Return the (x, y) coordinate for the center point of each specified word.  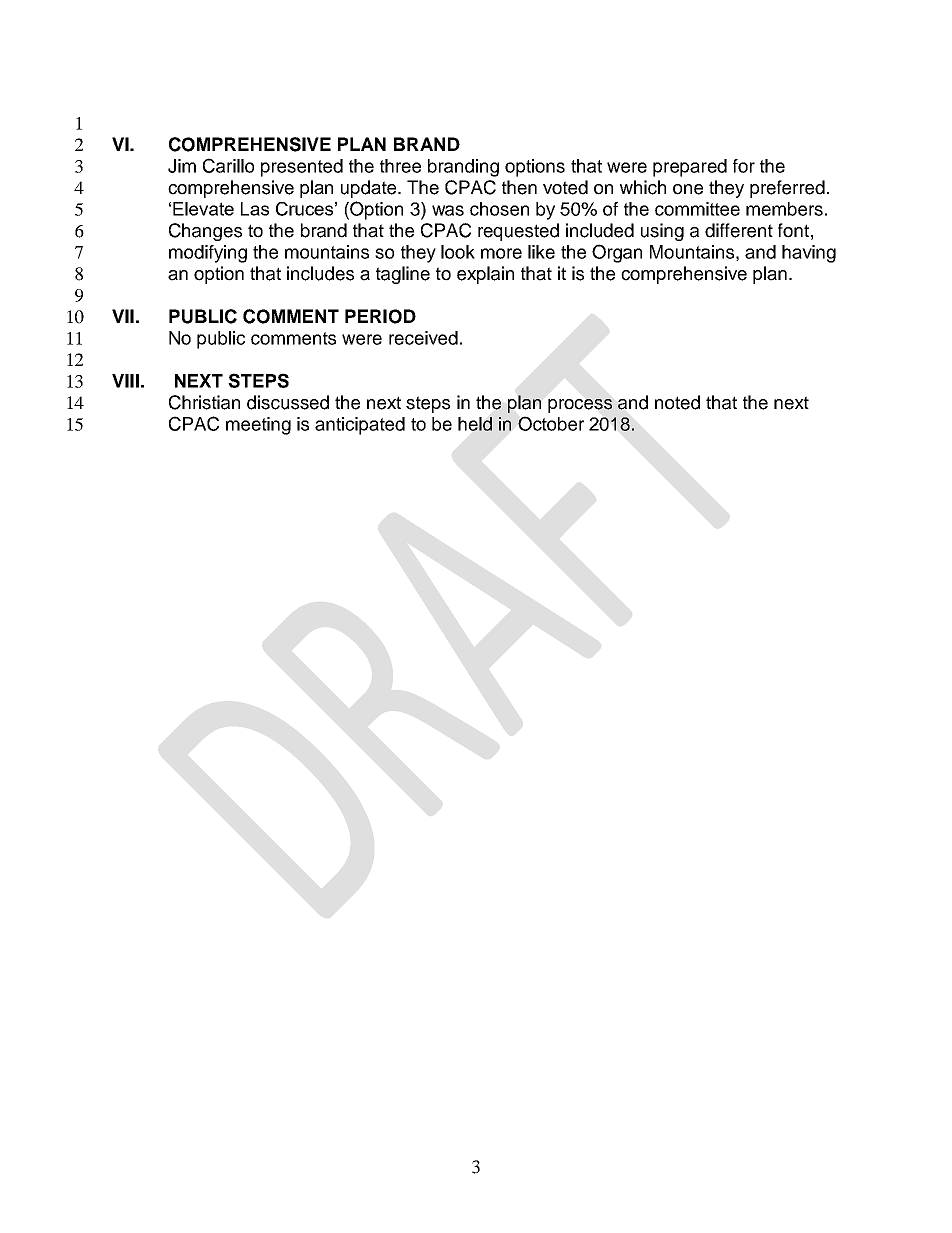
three (400, 166)
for (744, 166)
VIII (125, 381)
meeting (258, 426)
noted (677, 402)
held (475, 424)
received (423, 338)
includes (320, 273)
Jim (182, 166)
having (809, 254)
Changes (205, 232)
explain (485, 275)
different (739, 230)
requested (518, 232)
